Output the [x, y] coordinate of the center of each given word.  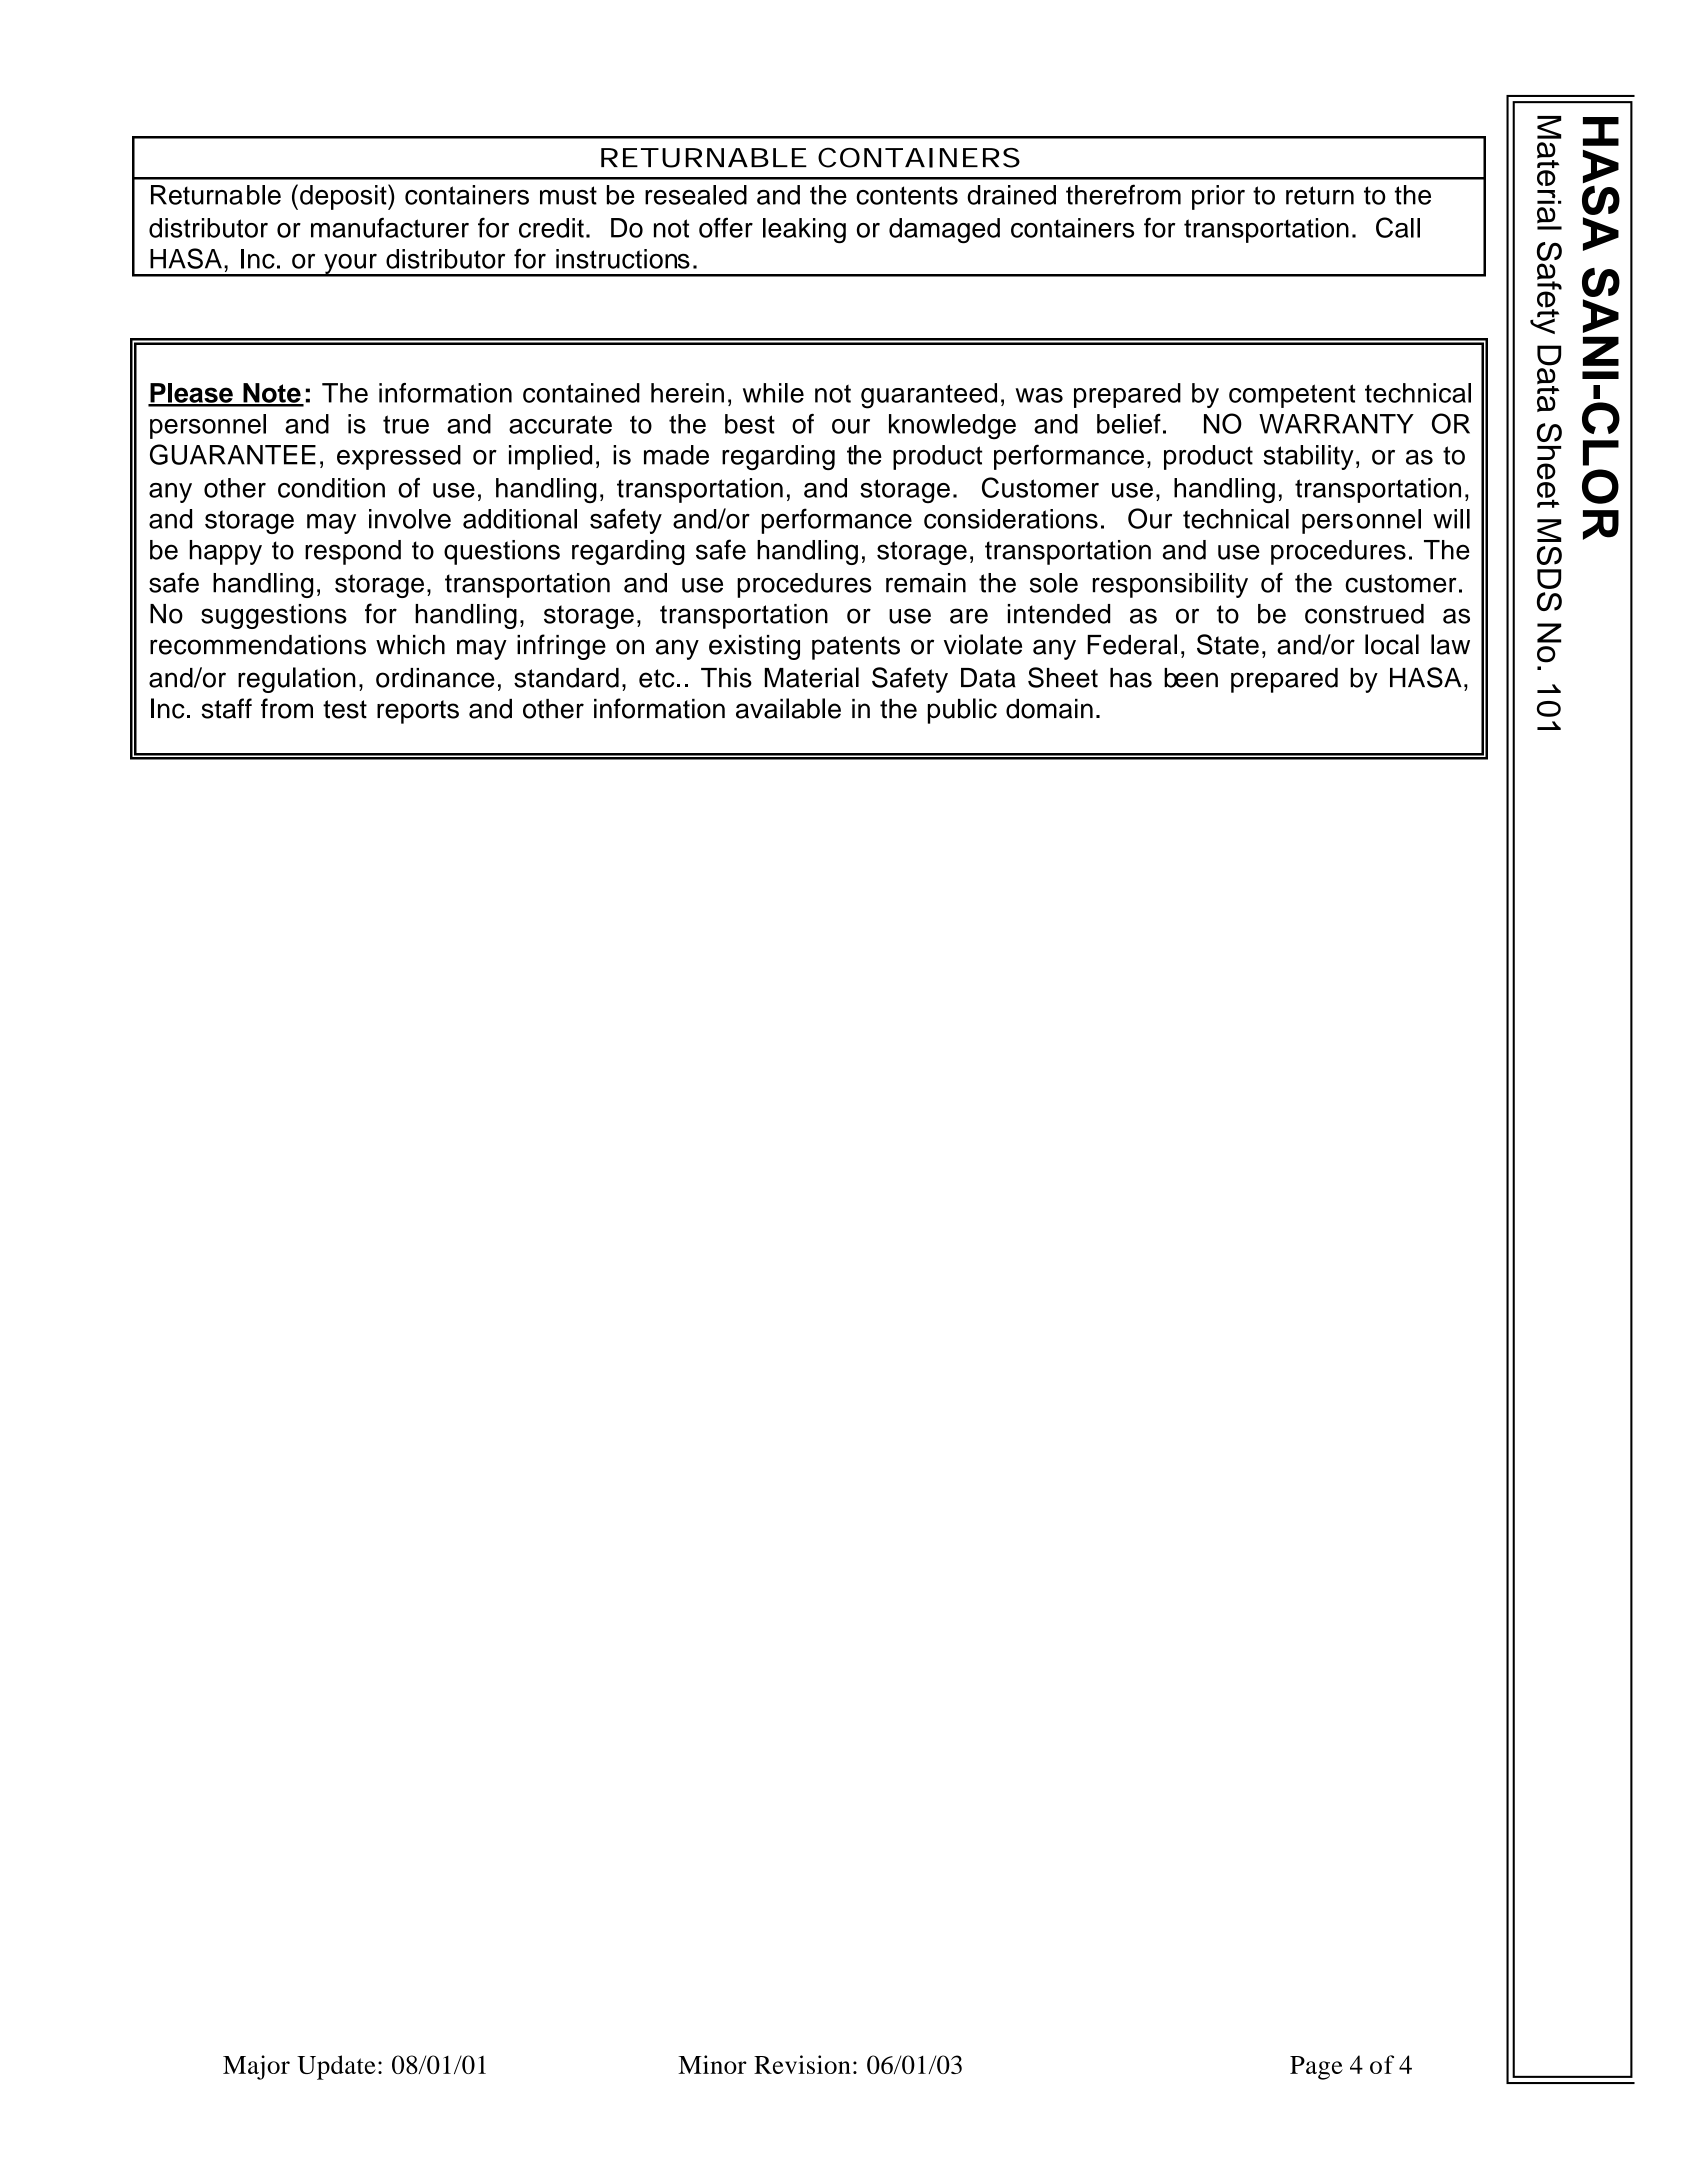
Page [1316, 2068]
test [345, 709]
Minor [712, 2064]
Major [256, 2067]
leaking [804, 230]
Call [1398, 227]
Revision [802, 2064]
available [788, 708]
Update [336, 2067]
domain [1049, 709]
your [350, 265]
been [1191, 678]
